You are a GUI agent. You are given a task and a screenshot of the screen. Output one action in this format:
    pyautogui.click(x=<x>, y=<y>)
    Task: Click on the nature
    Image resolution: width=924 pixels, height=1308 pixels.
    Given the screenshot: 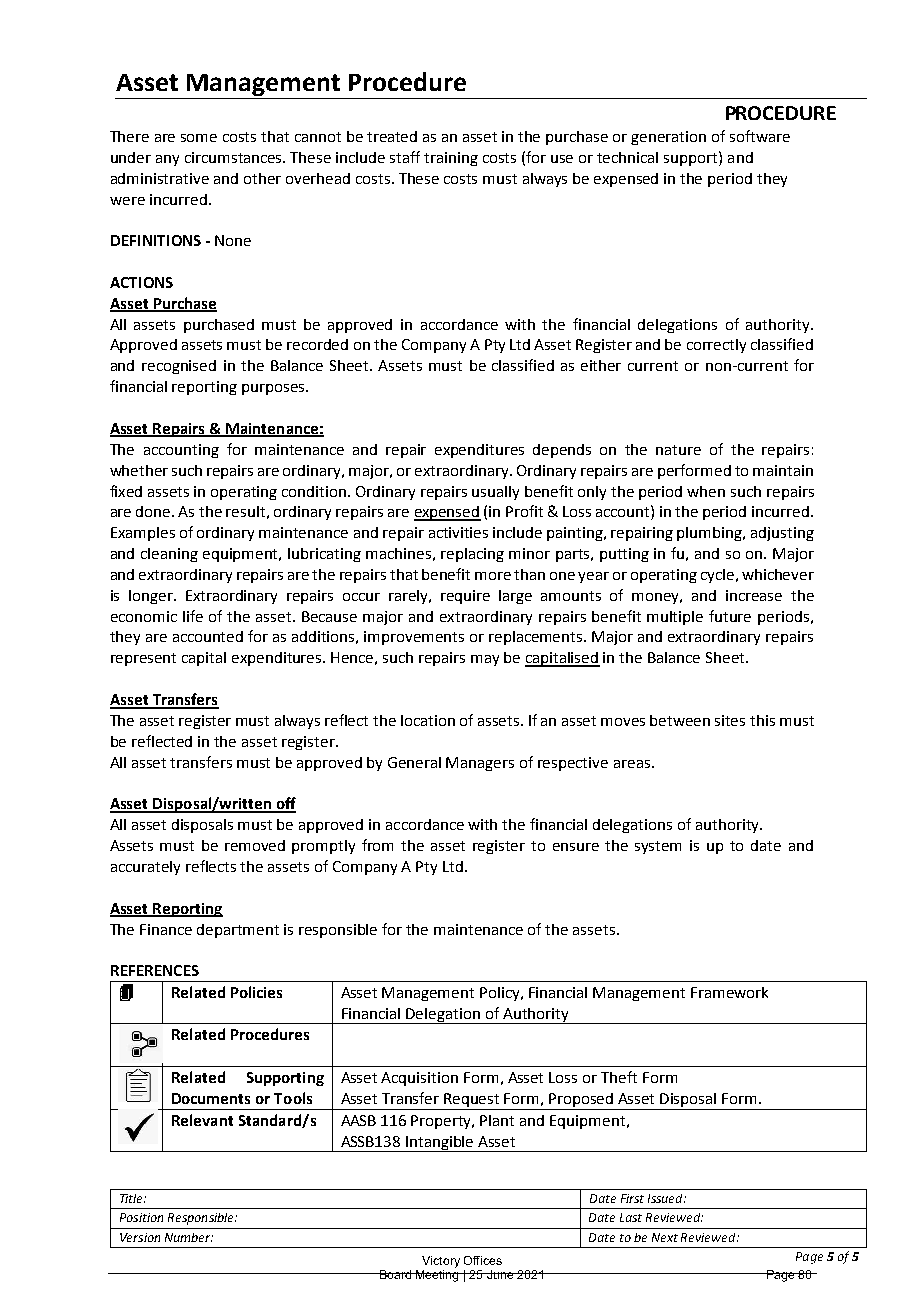 What is the action you would take?
    pyautogui.click(x=678, y=450)
